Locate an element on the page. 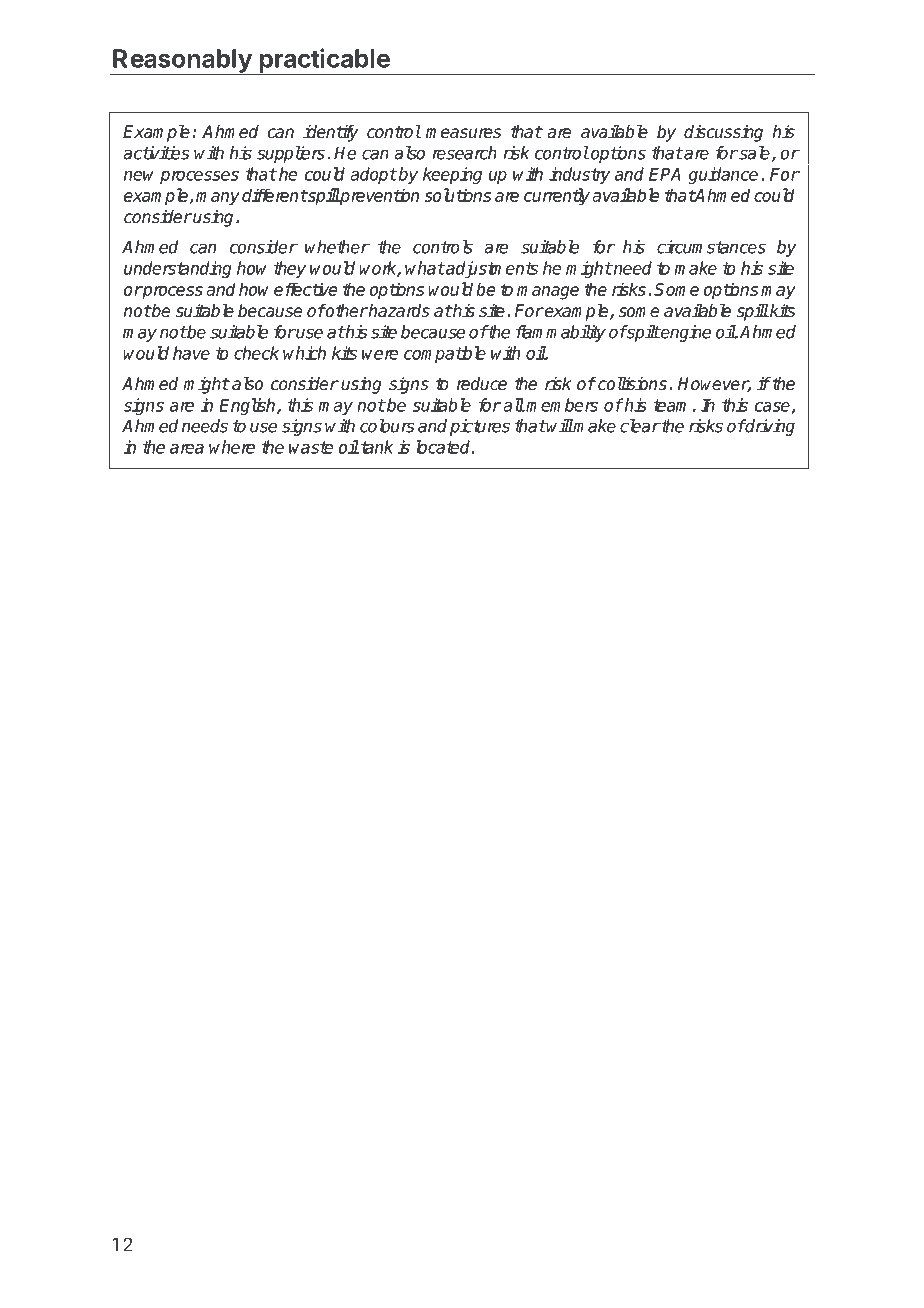 Image resolution: width=924 pixels, height=1308 pixels. what is located at coordinates (425, 268).
